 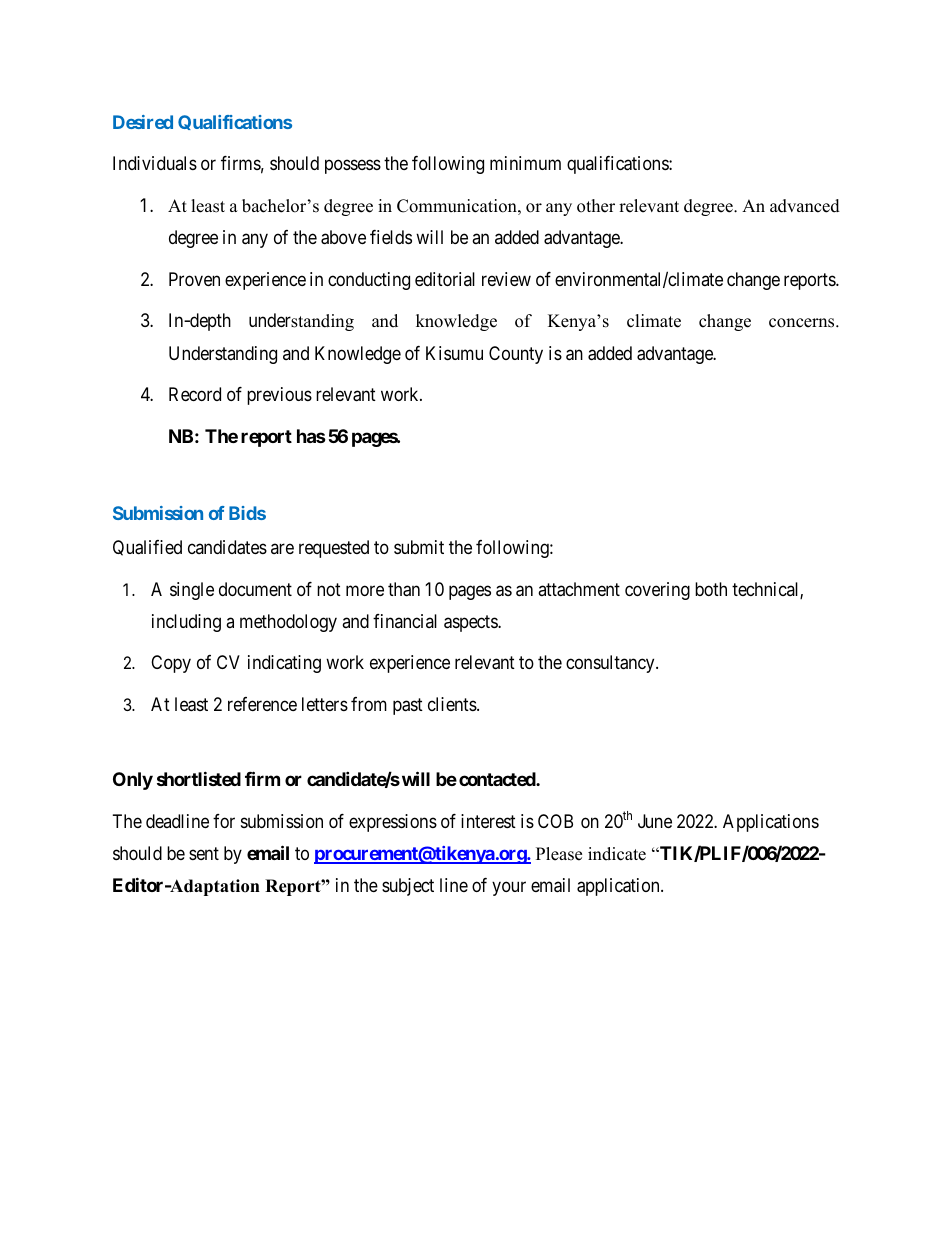 I want to click on review, so click(x=506, y=279).
